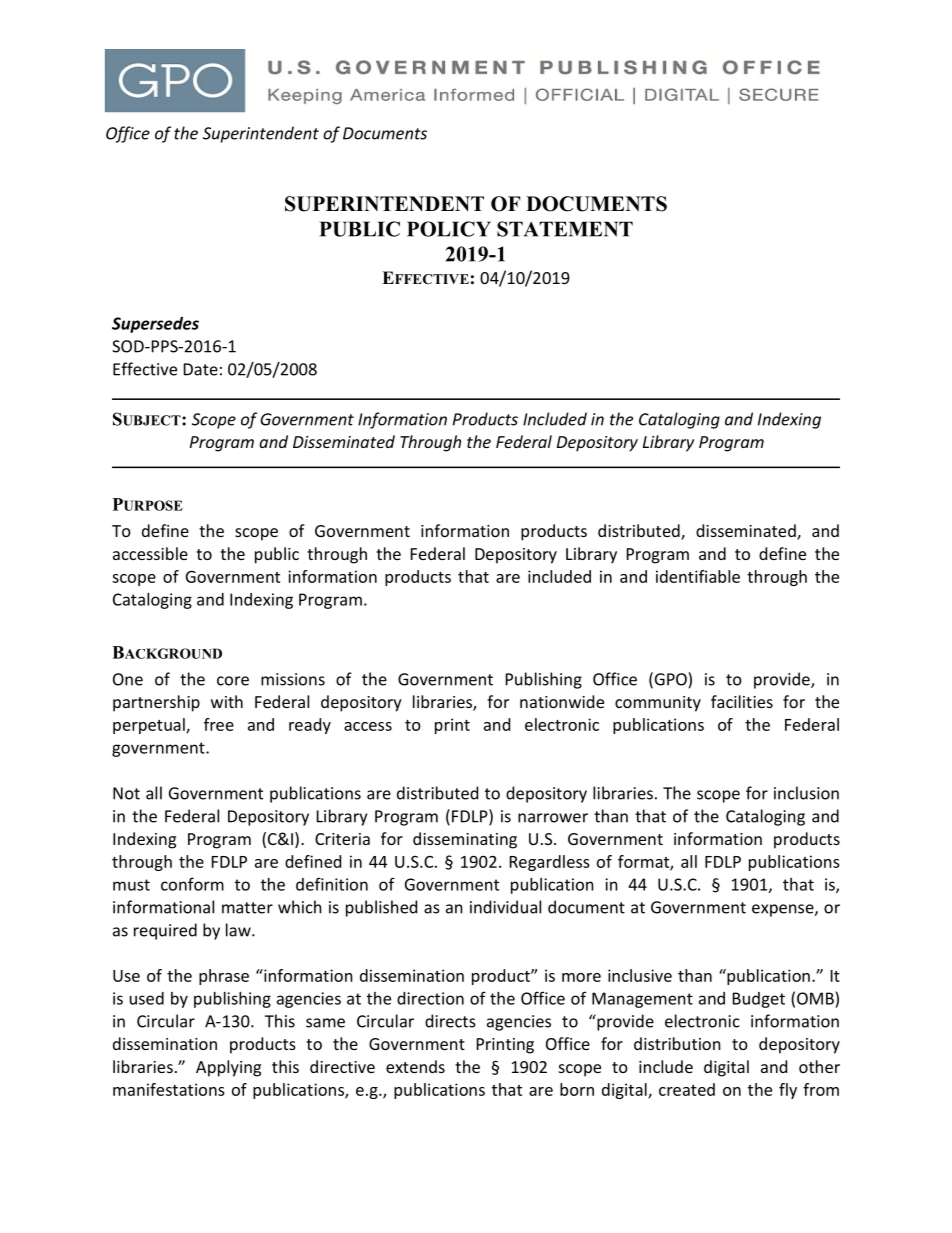  I want to click on Applying, so click(228, 1068).
